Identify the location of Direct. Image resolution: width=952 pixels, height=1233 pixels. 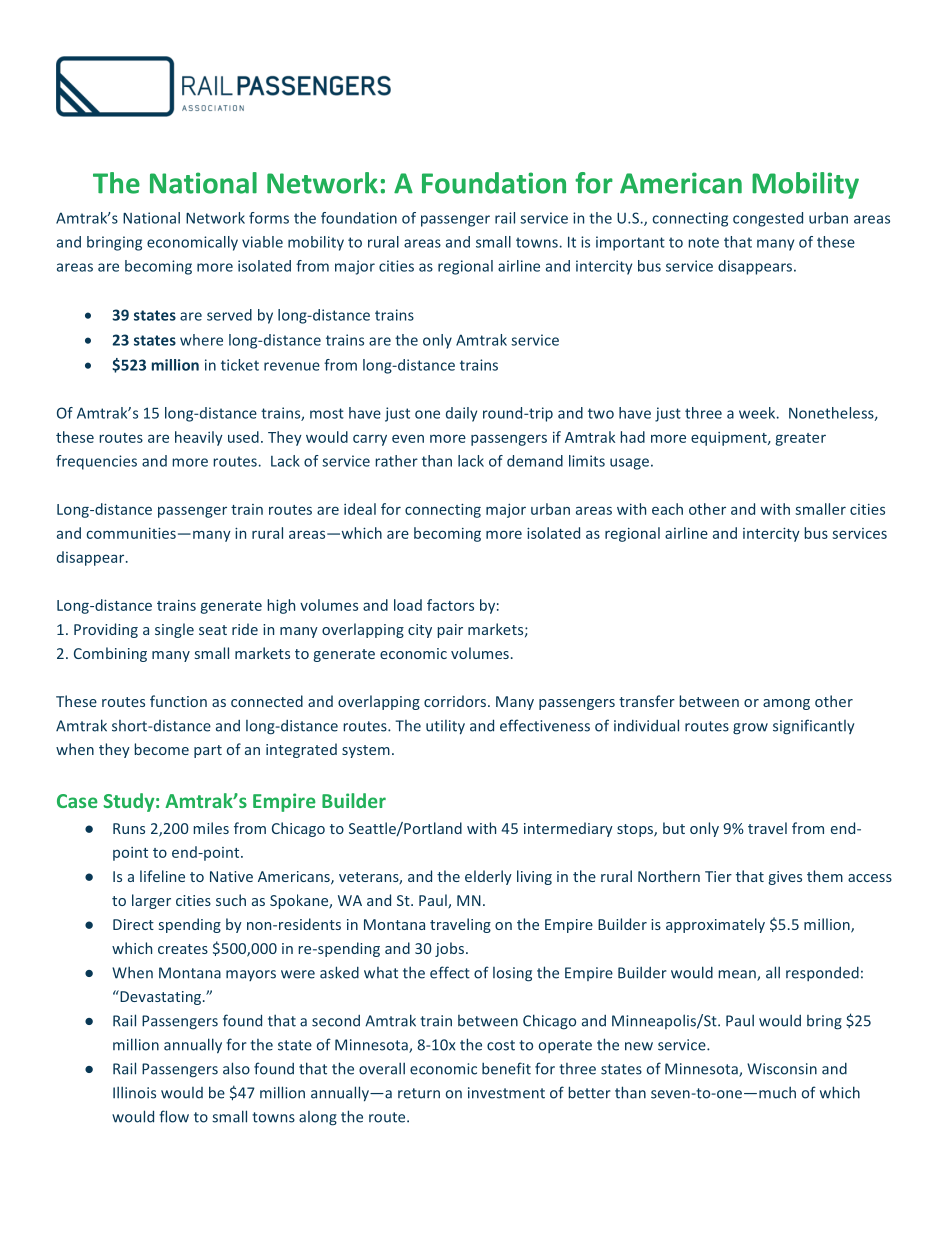
(133, 924).
